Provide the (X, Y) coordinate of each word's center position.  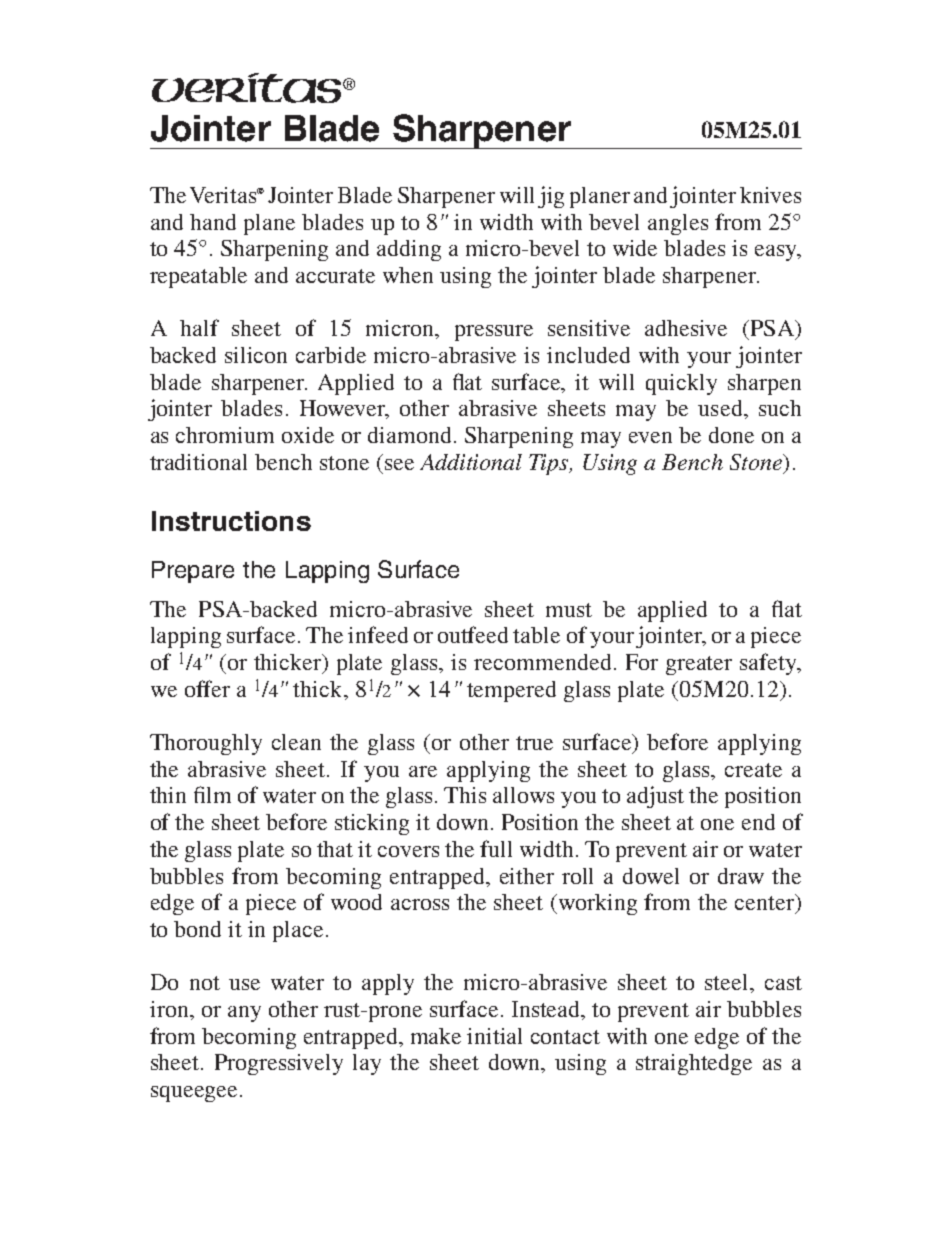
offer (207, 688)
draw (741, 876)
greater (699, 665)
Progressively (279, 1064)
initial (494, 1036)
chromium (225, 435)
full (496, 848)
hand (213, 222)
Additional (471, 462)
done (731, 435)
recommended (544, 662)
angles (678, 224)
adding (409, 250)
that (335, 849)
